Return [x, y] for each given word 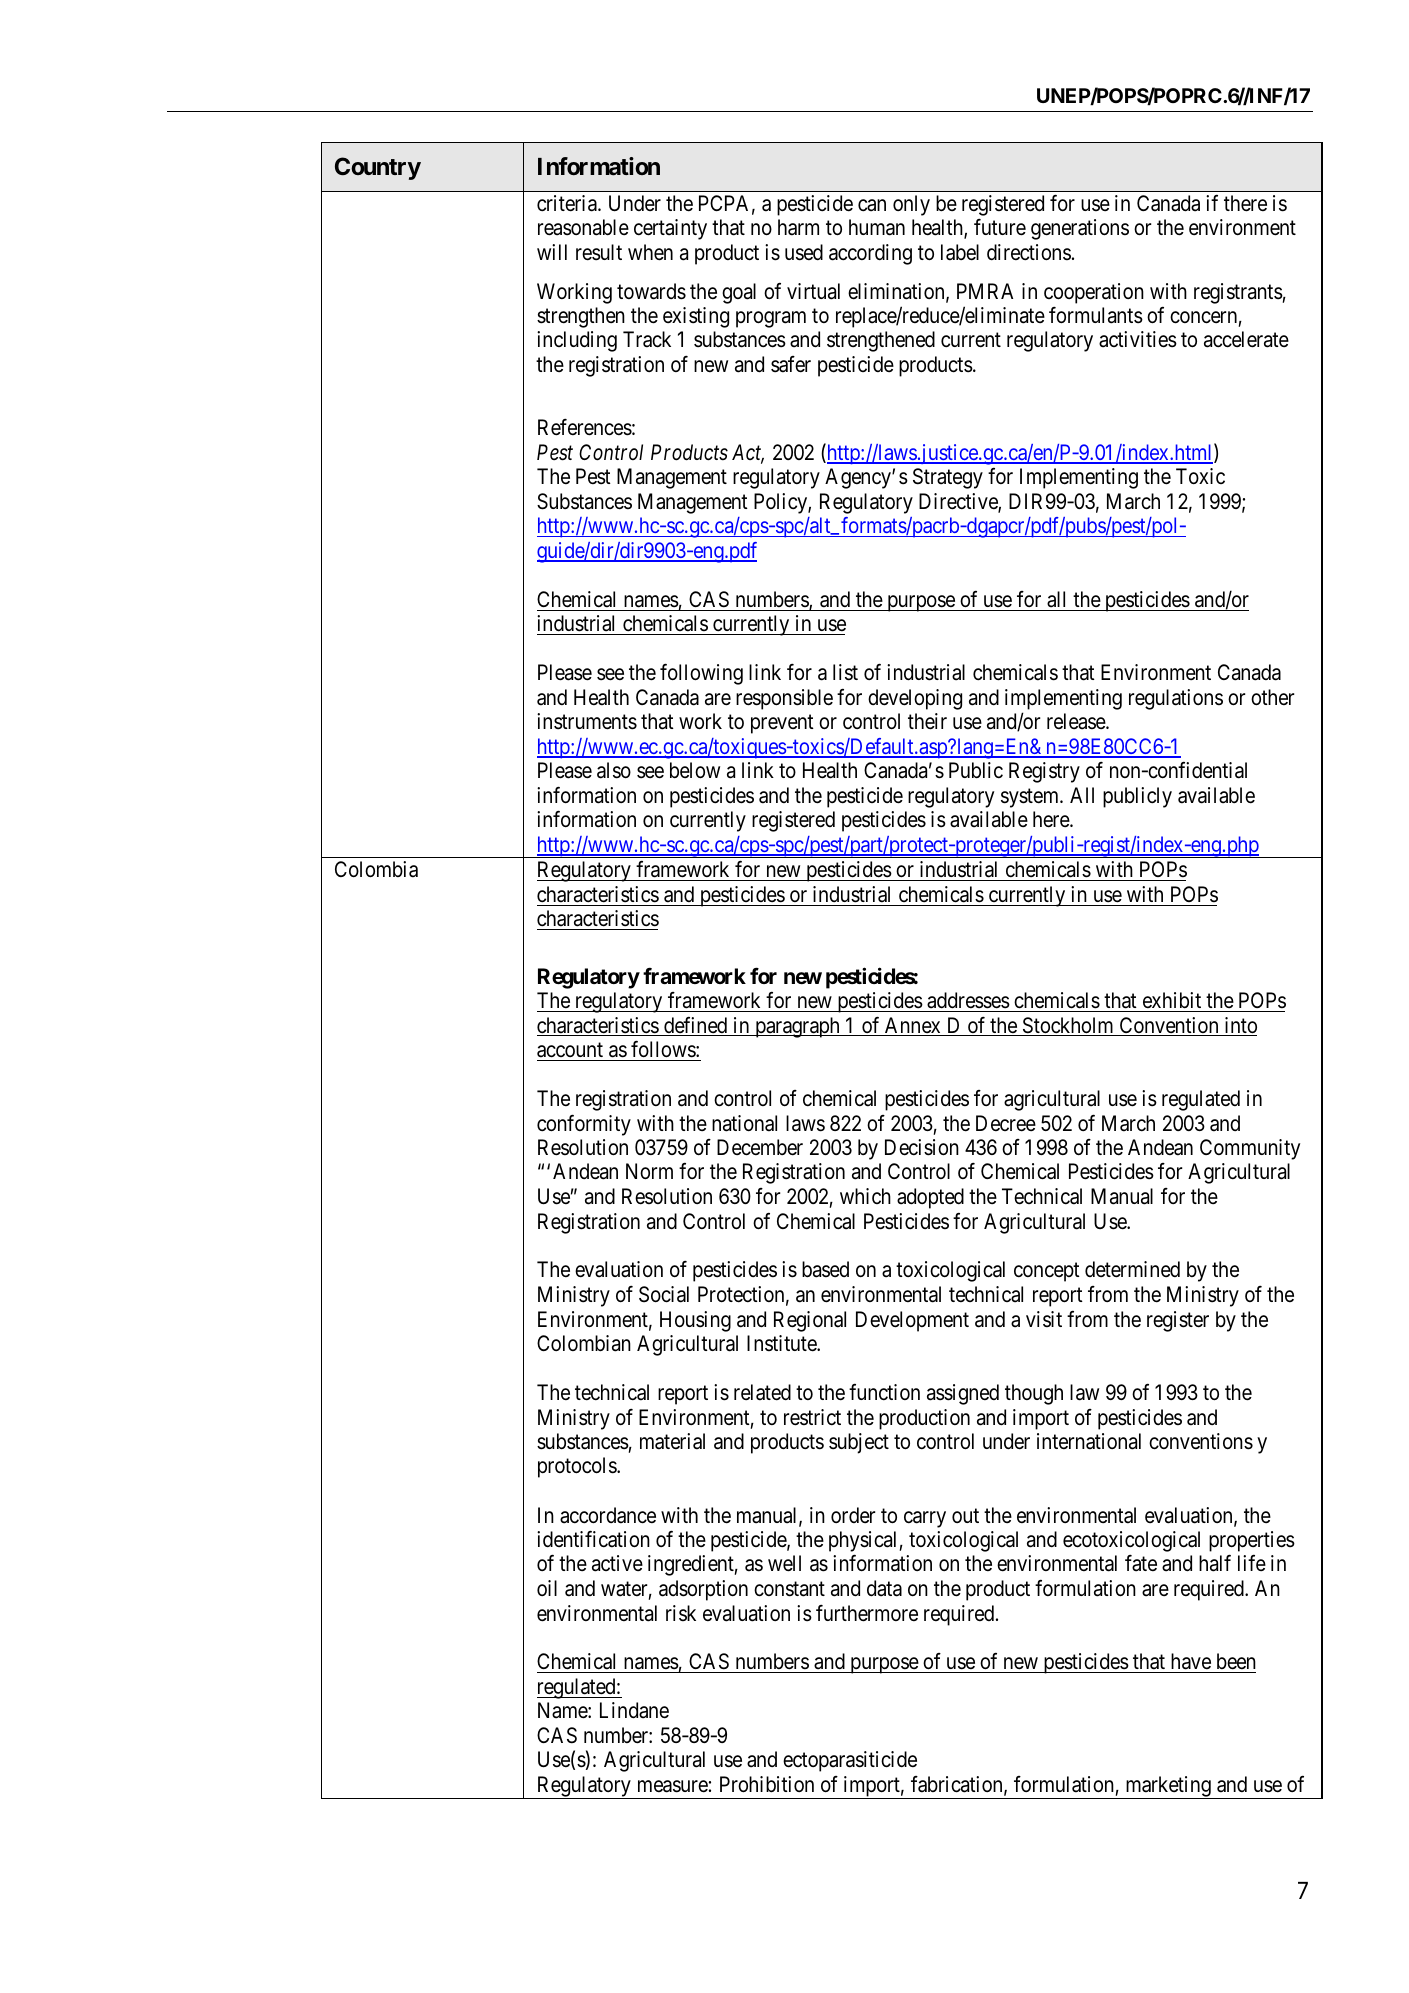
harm [798, 227]
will [552, 252]
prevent [782, 724]
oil [547, 1588]
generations [1080, 229]
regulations [1176, 699]
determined [1132, 1269]
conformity [584, 1125]
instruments [587, 721]
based [825, 1269]
